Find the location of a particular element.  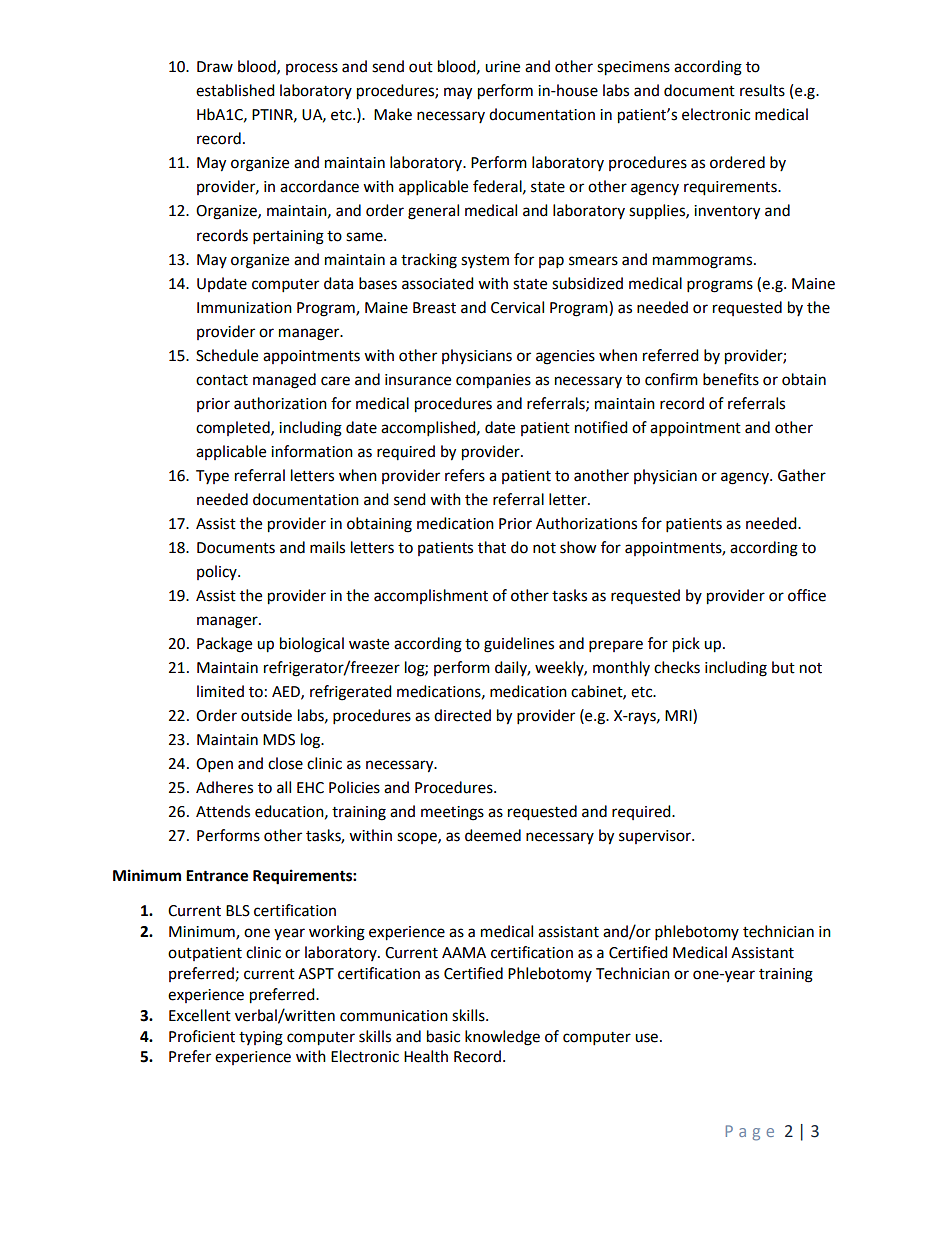

results is located at coordinates (762, 90).
